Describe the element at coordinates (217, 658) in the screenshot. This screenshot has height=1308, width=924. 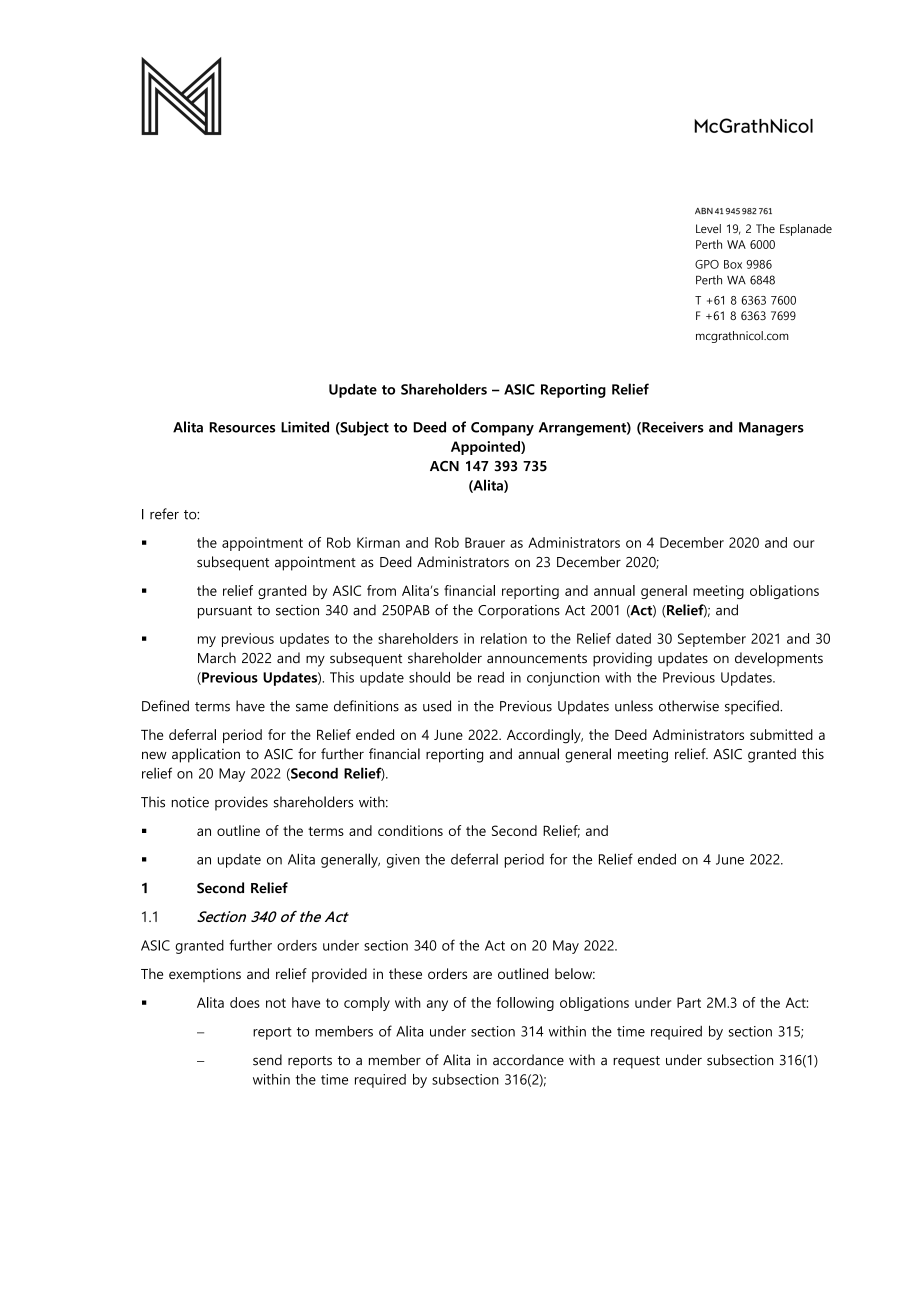
I see `March` at that location.
